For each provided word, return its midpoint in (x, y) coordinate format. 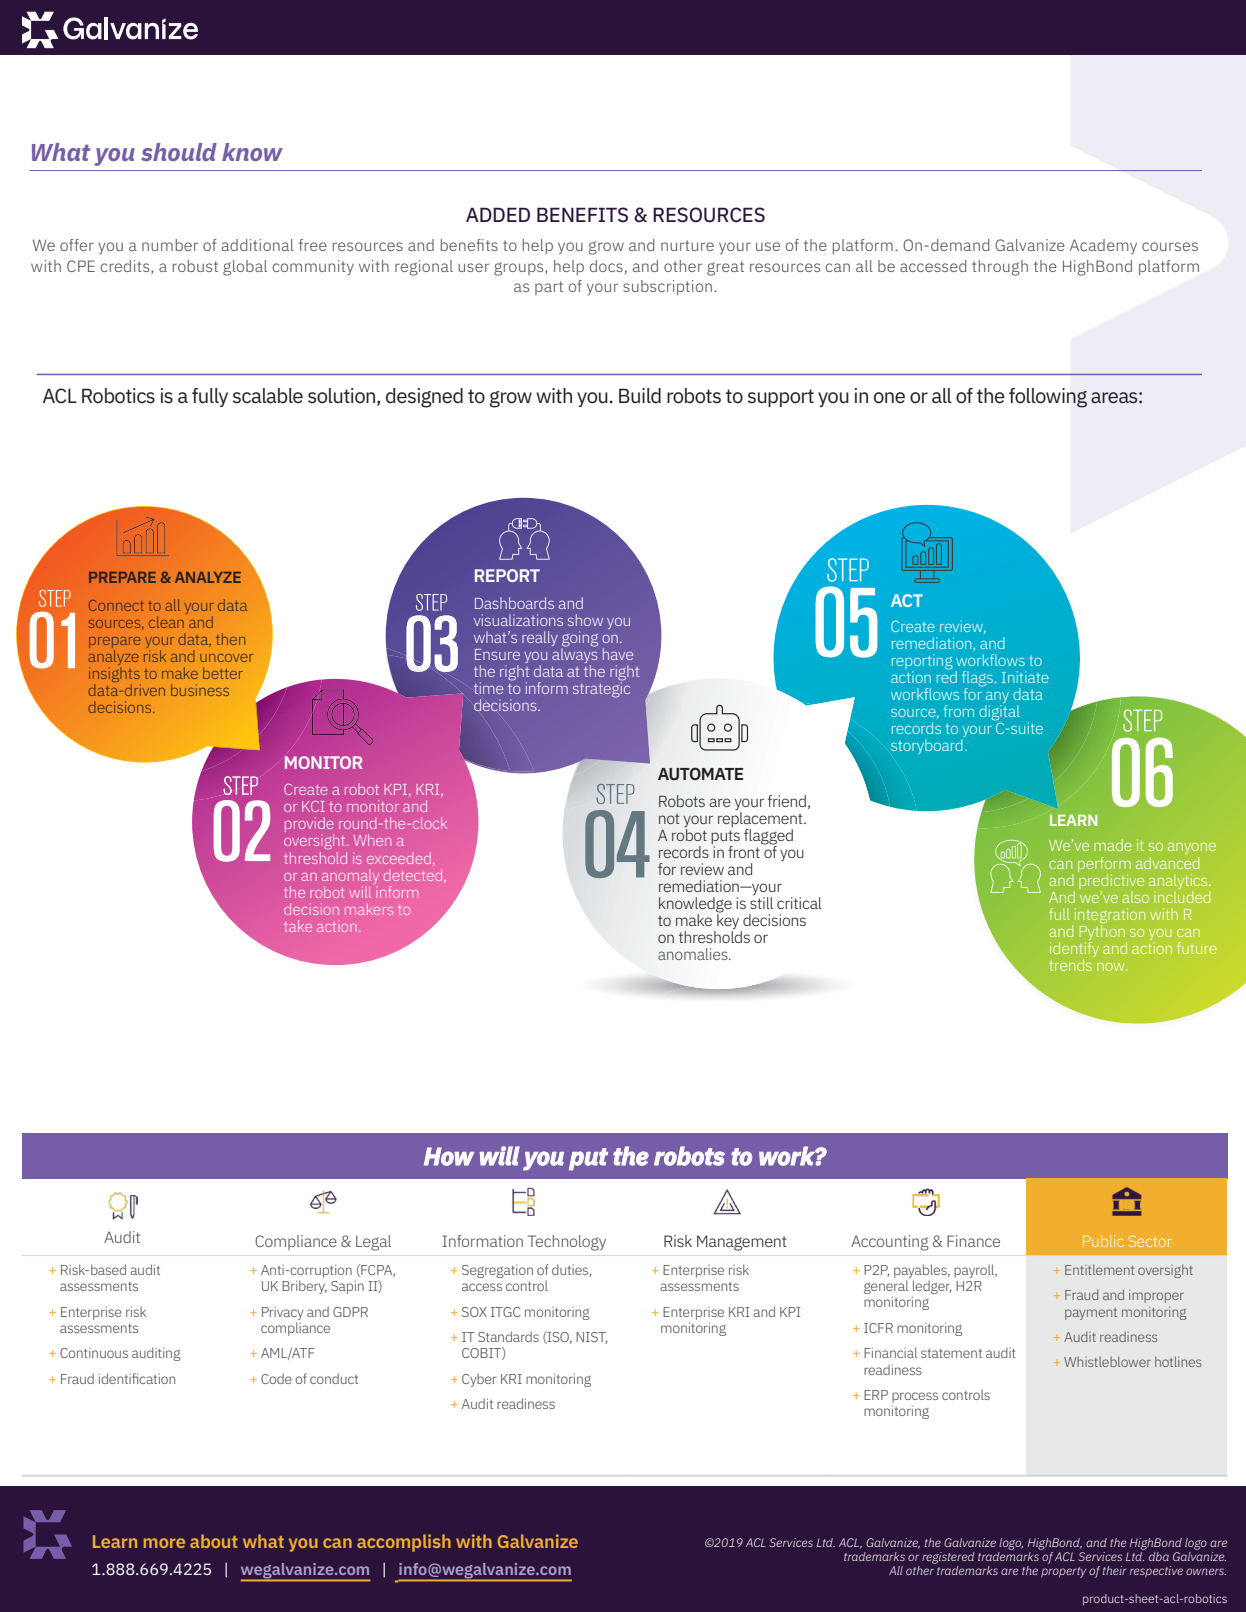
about (214, 1541)
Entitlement (1099, 1269)
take (298, 926)
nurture (687, 245)
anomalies (694, 954)
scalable (268, 396)
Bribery (304, 1287)
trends (1070, 965)
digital (999, 713)
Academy (1103, 246)
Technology (567, 1243)
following (1048, 398)
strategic (601, 689)
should (179, 152)
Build (640, 396)
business (200, 690)
